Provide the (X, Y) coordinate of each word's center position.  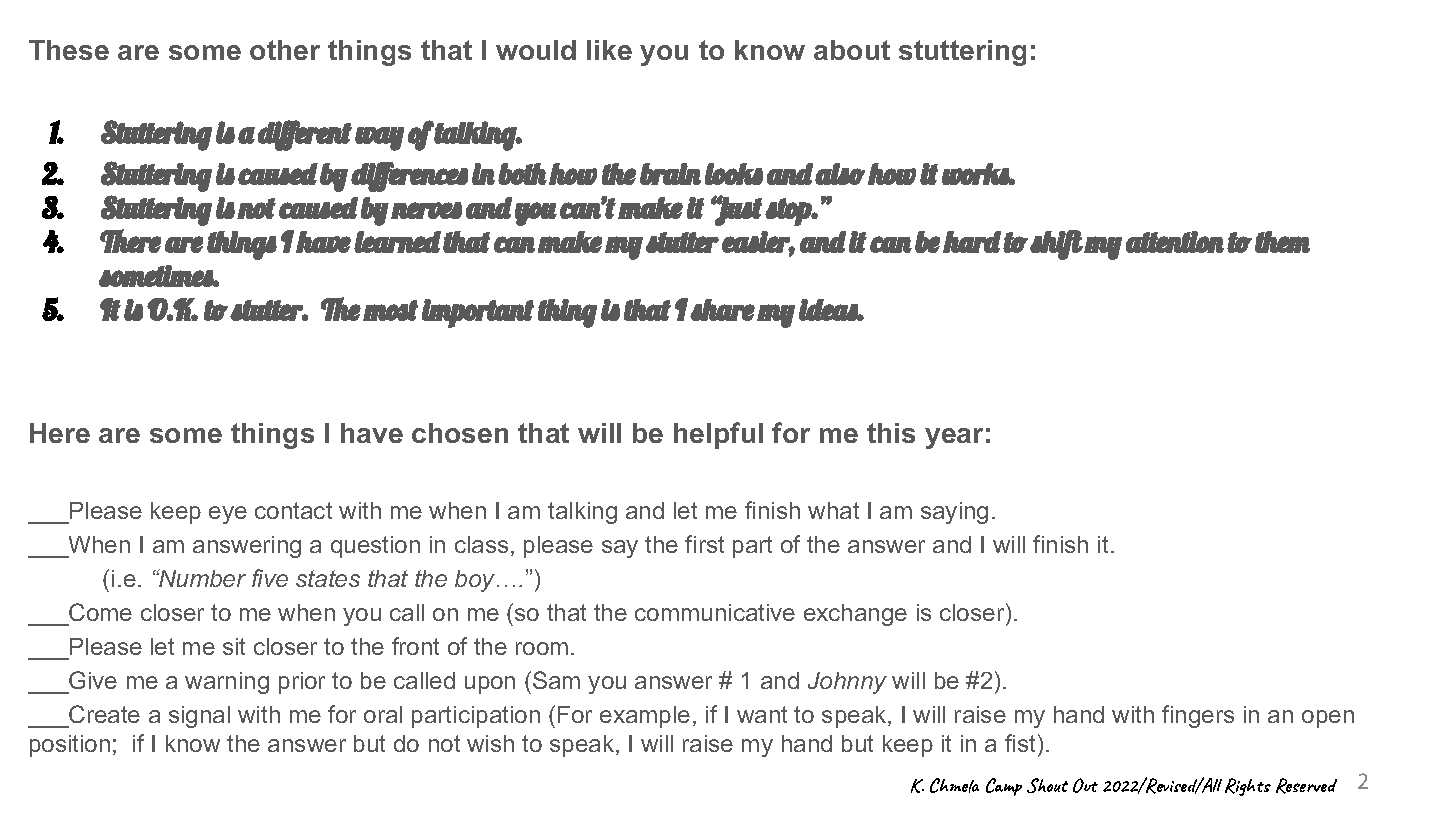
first (704, 544)
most (390, 310)
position (70, 746)
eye (228, 515)
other (285, 50)
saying (954, 513)
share (722, 310)
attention (1175, 242)
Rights (1248, 787)
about (852, 50)
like (609, 50)
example (645, 717)
